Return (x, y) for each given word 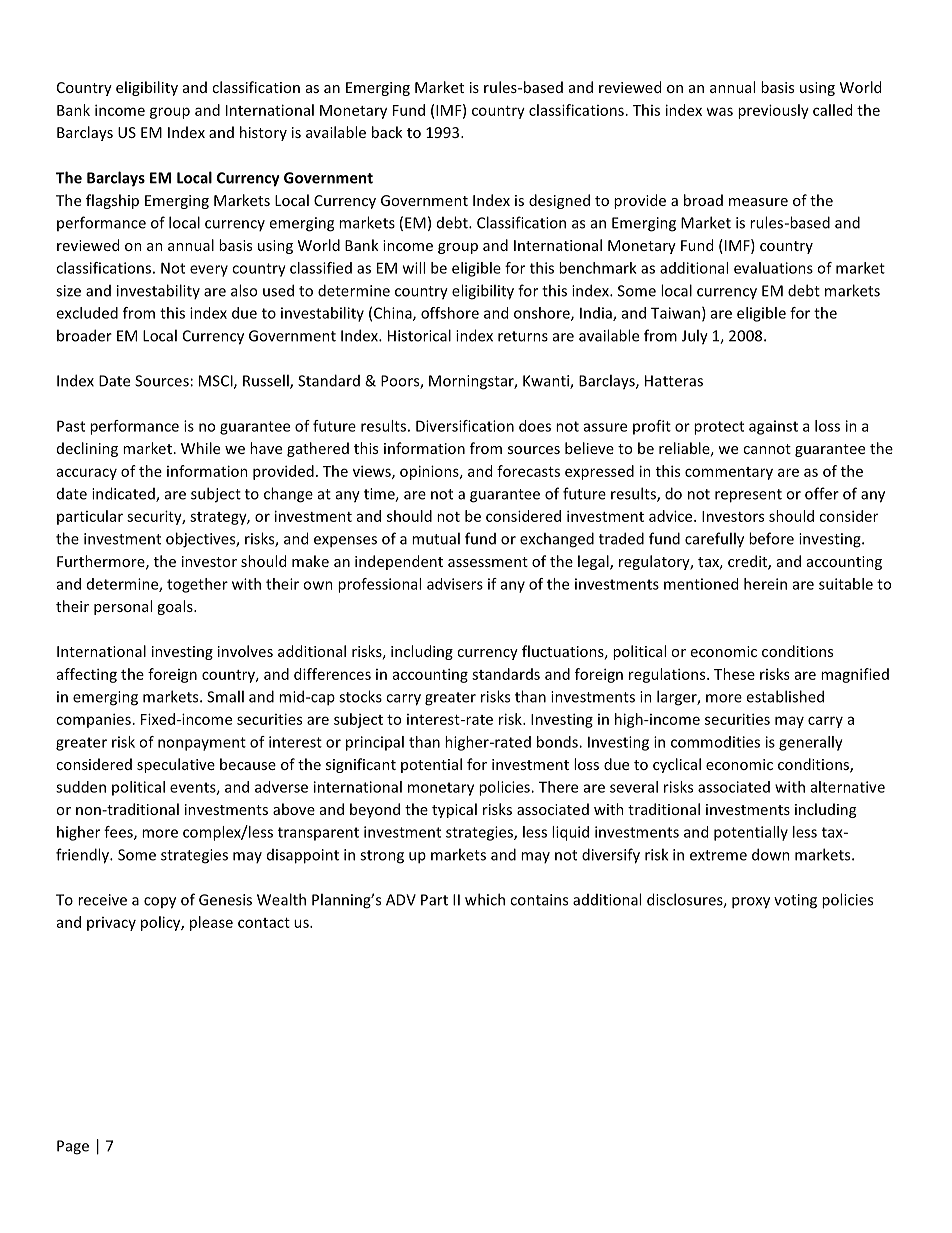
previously (773, 111)
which (485, 899)
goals (176, 607)
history (263, 133)
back (387, 132)
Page (73, 1147)
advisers (455, 584)
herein (765, 584)
